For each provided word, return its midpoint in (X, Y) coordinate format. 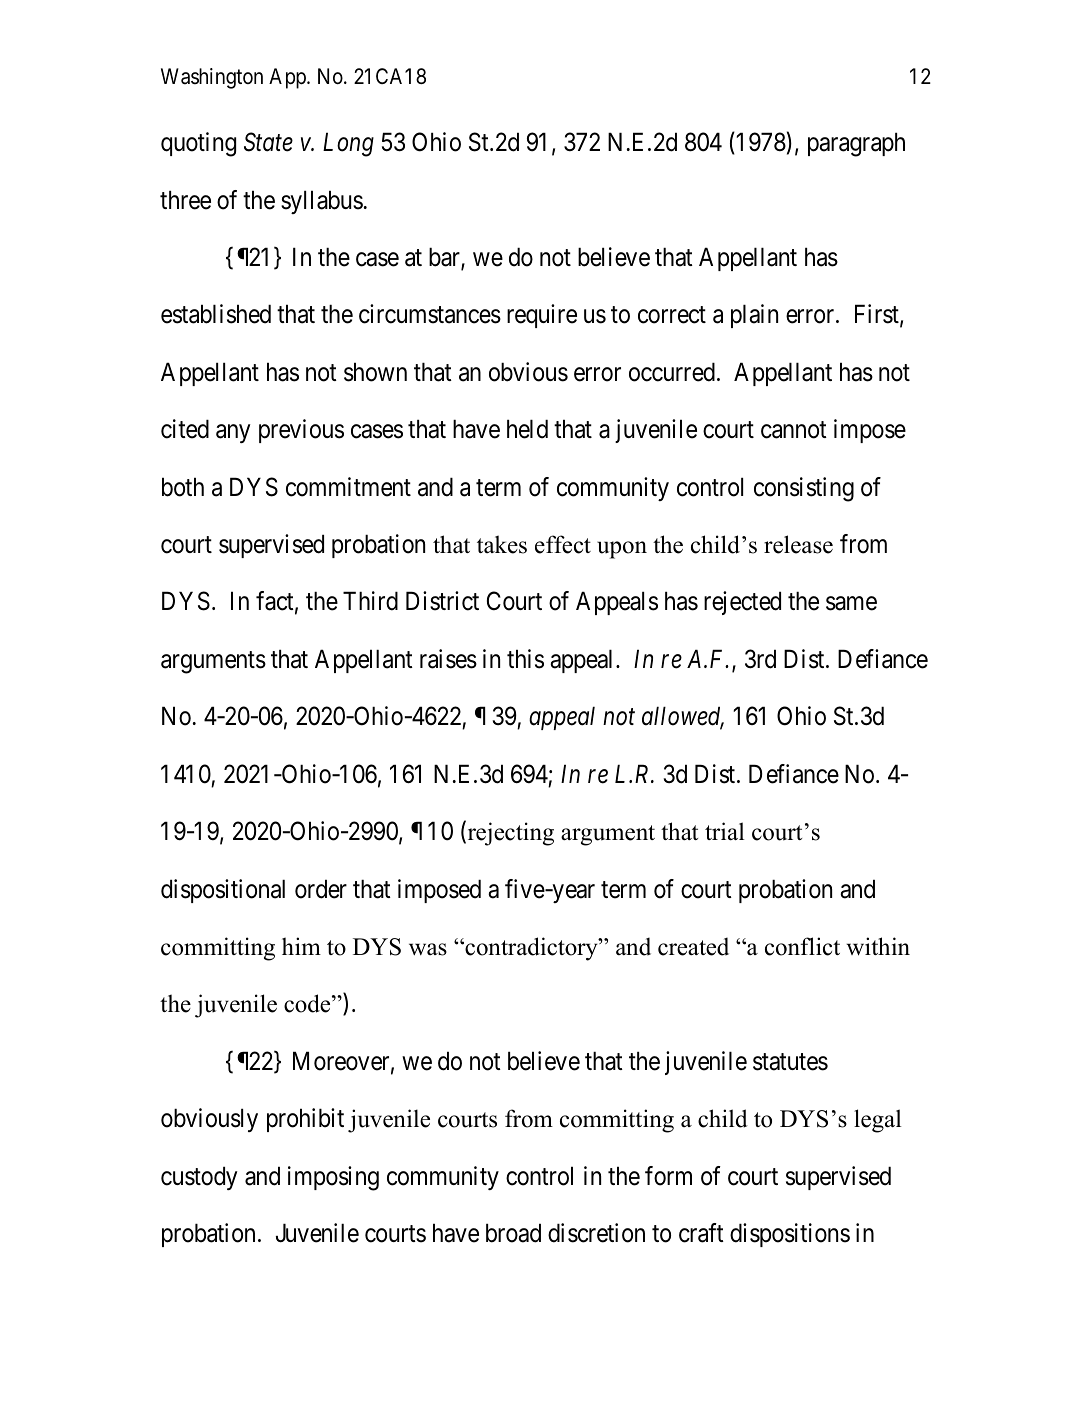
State (268, 142)
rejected (742, 603)
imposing (333, 1178)
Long (348, 145)
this (525, 659)
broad (513, 1233)
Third (370, 601)
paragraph (856, 144)
